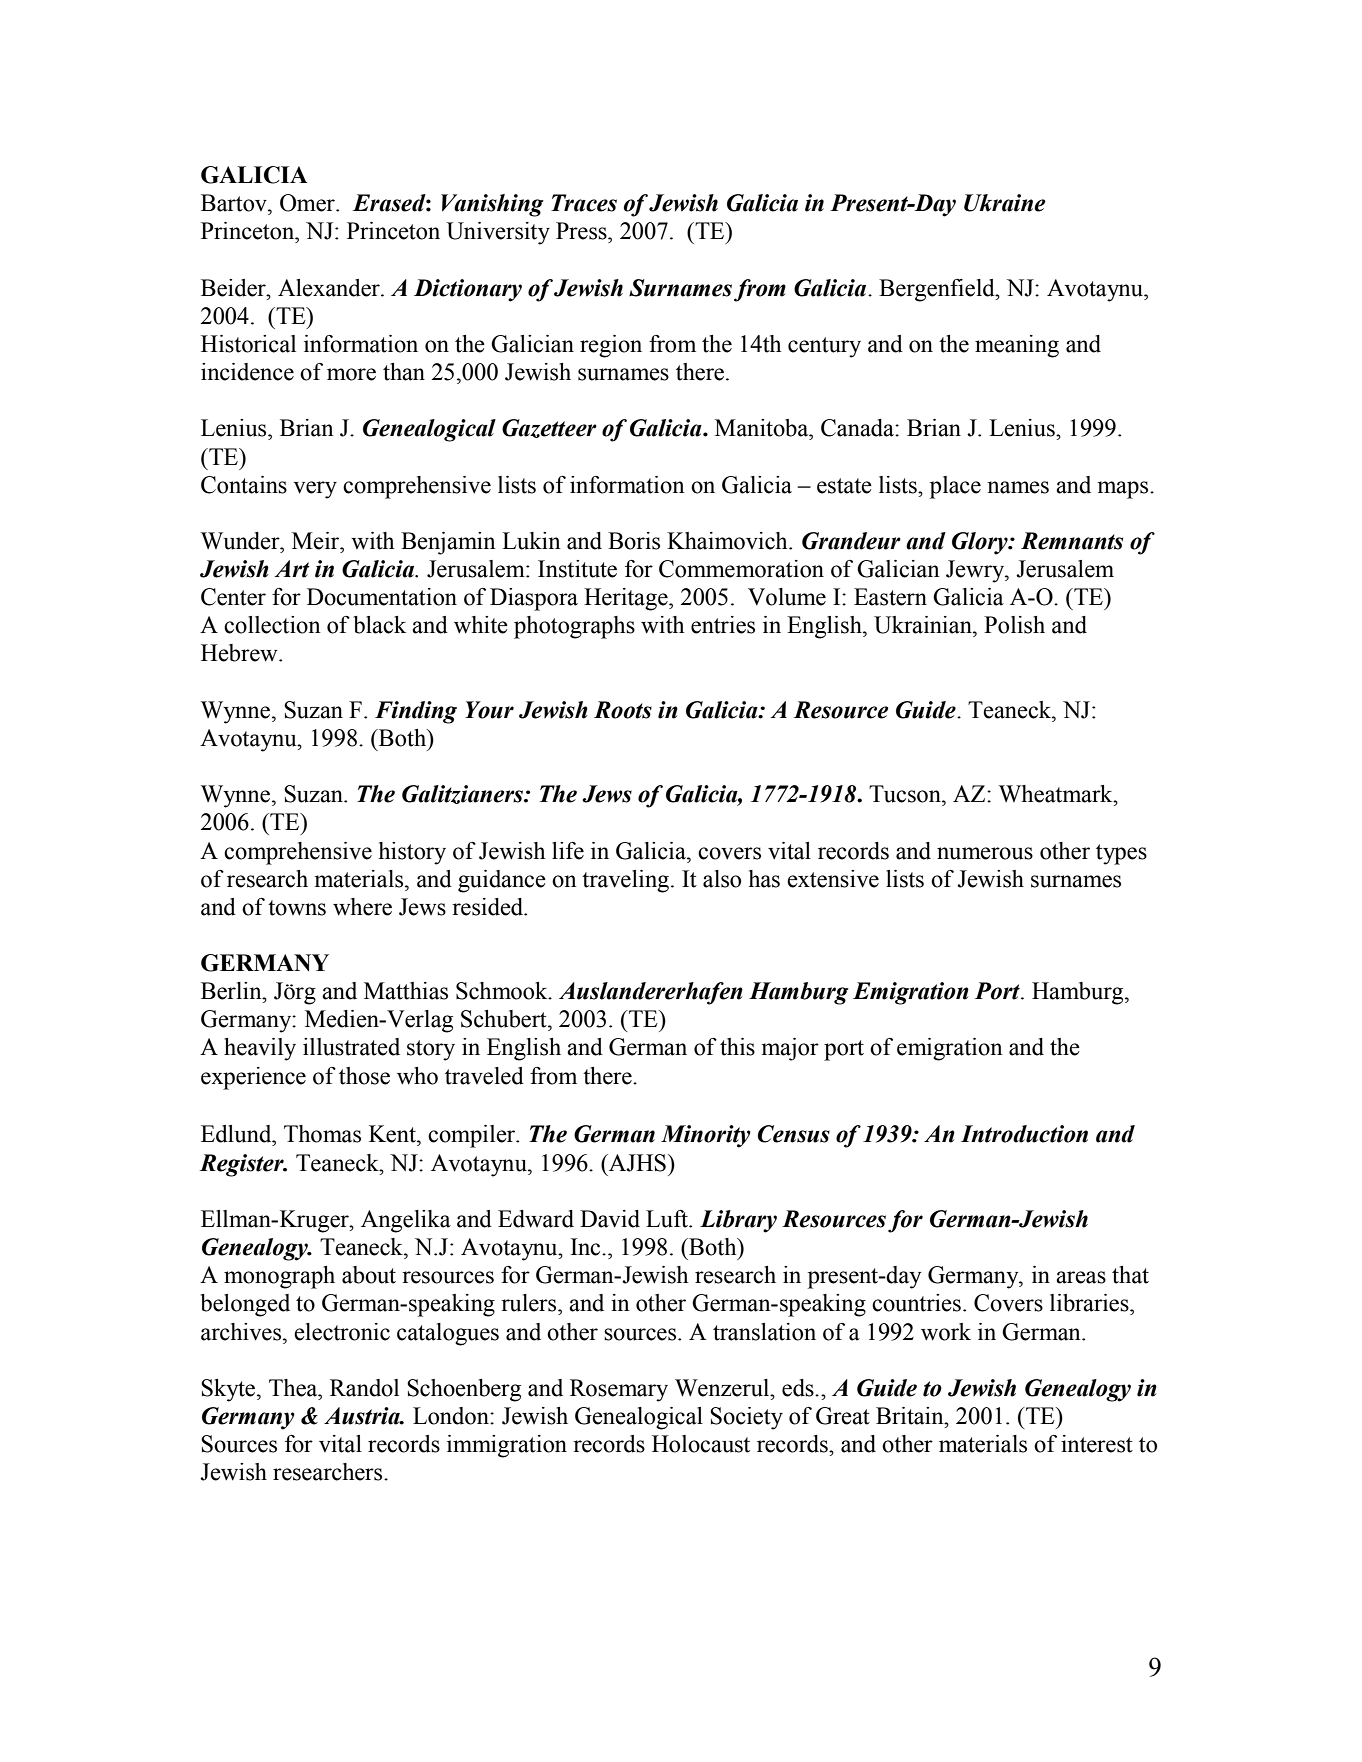 This document has height=1762, width=1362. I want to click on Introduction, so click(1024, 1134).
